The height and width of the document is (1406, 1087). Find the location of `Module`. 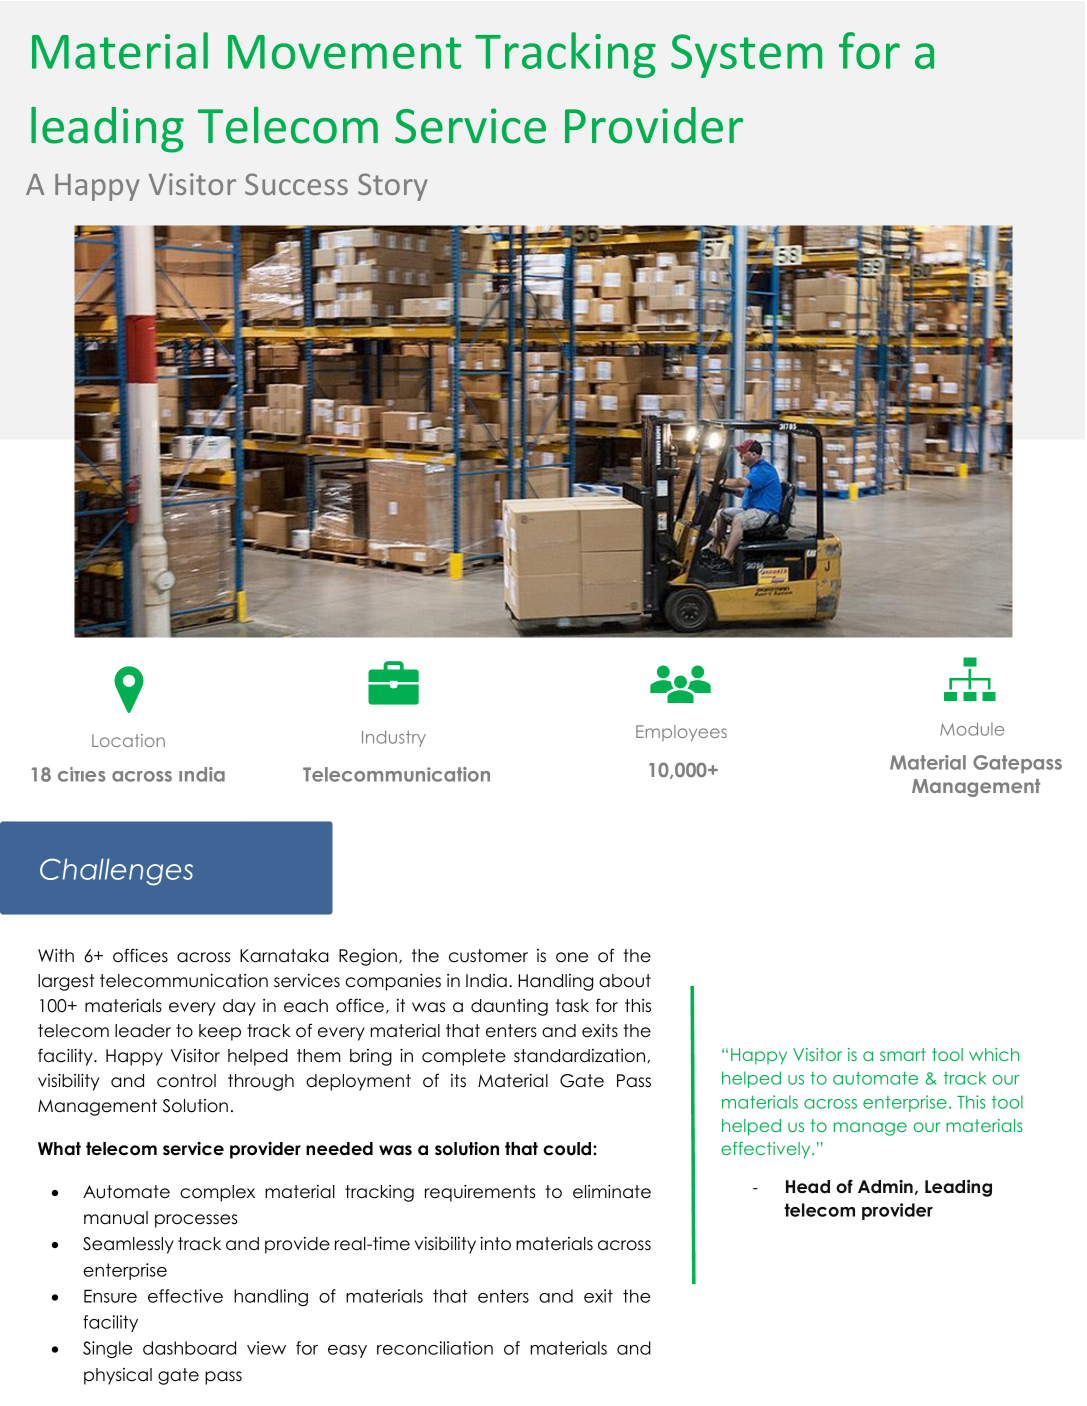

Module is located at coordinates (972, 729).
